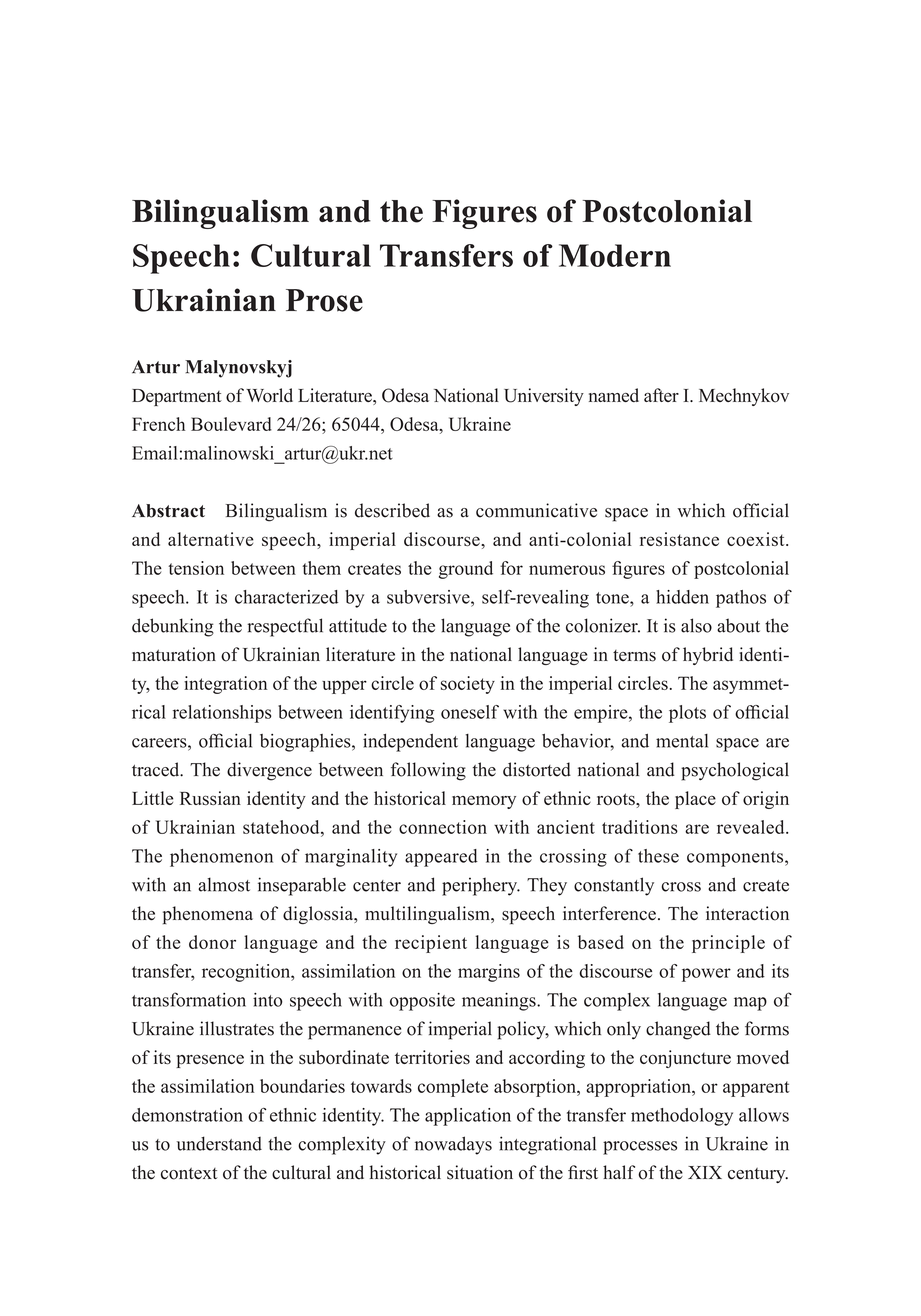 The height and width of the document is (1316, 921). I want to click on Prose, so click(324, 300).
